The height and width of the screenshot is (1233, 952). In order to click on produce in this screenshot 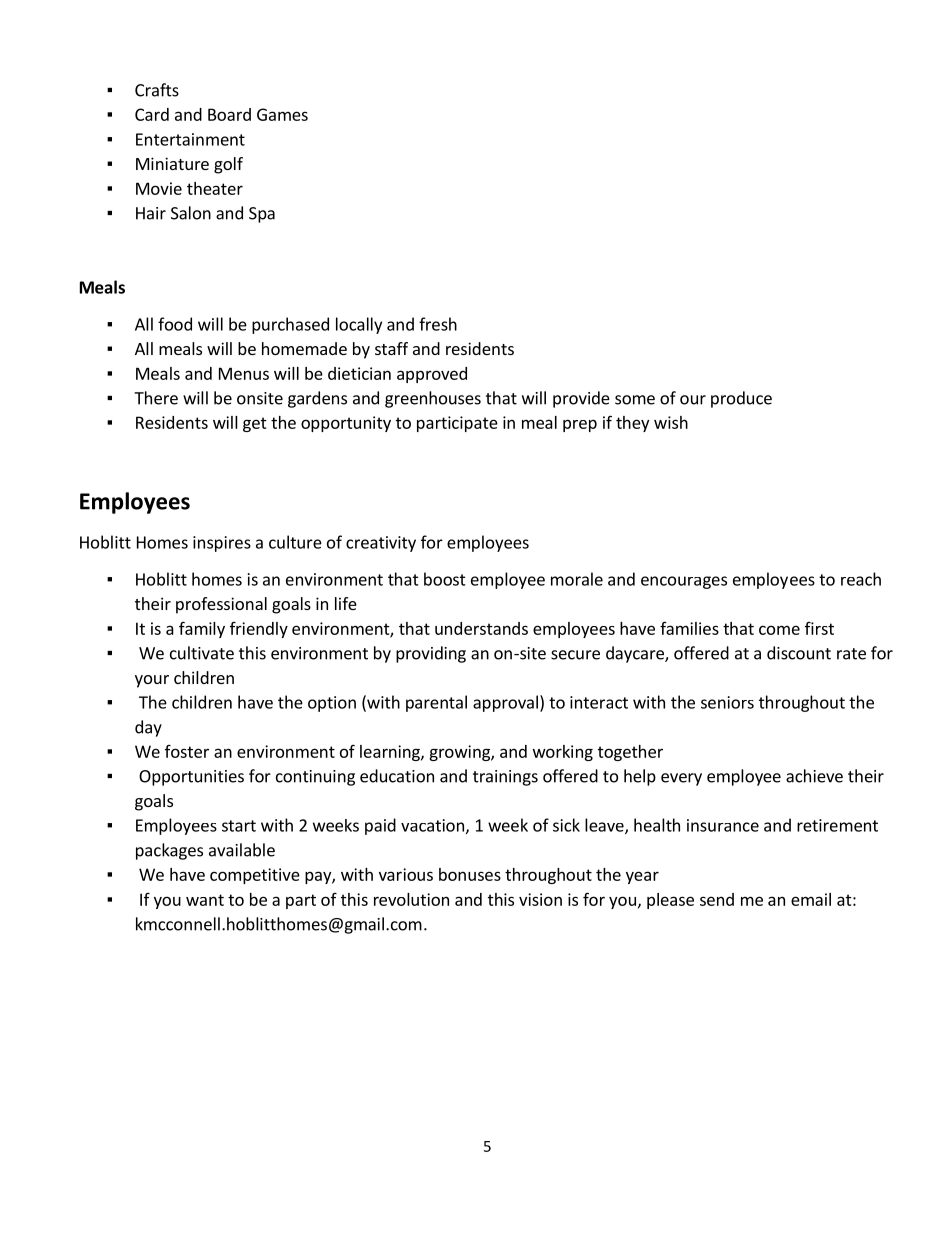, I will do `click(741, 399)`.
